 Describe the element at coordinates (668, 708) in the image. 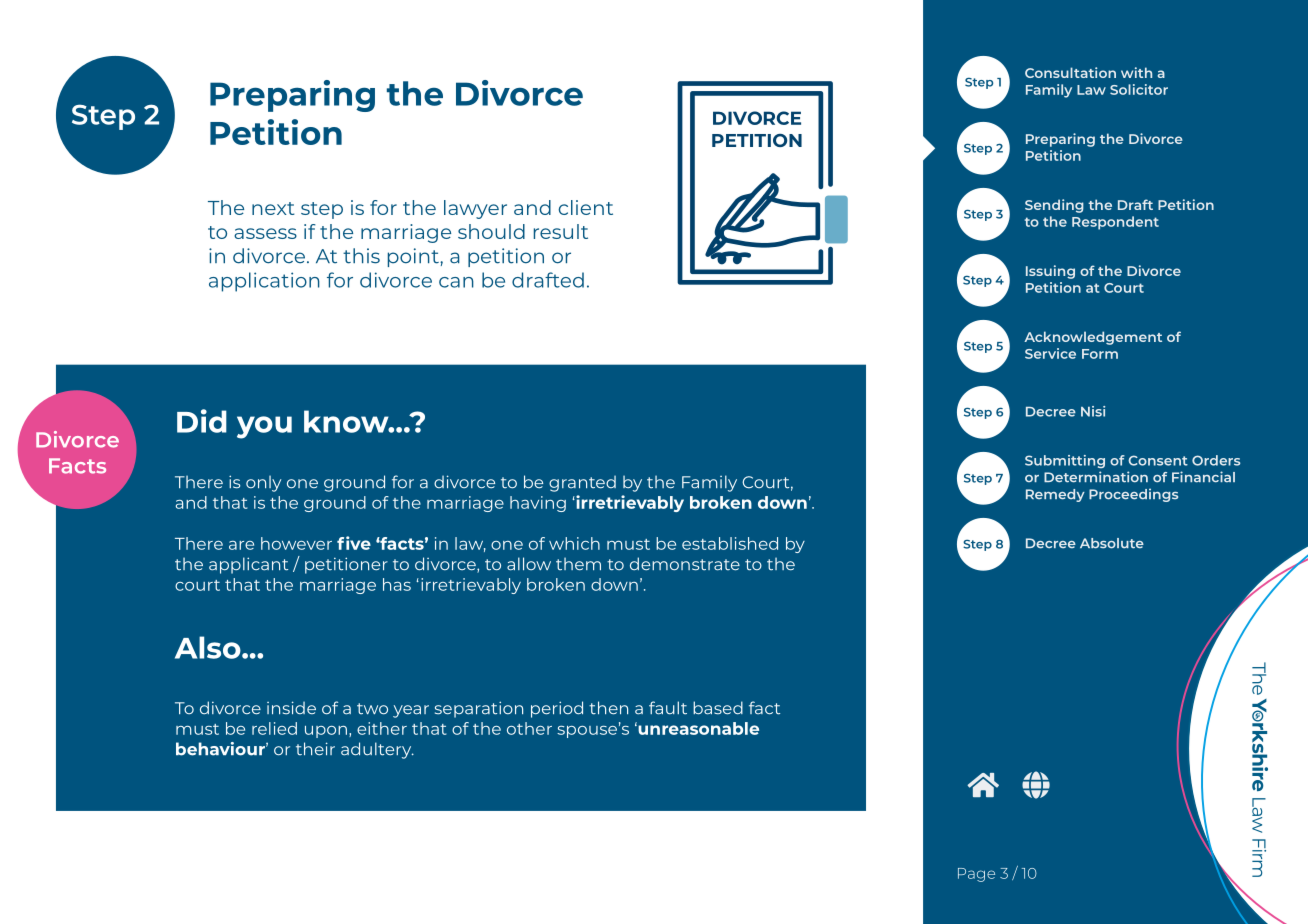

I see `fault` at that location.
